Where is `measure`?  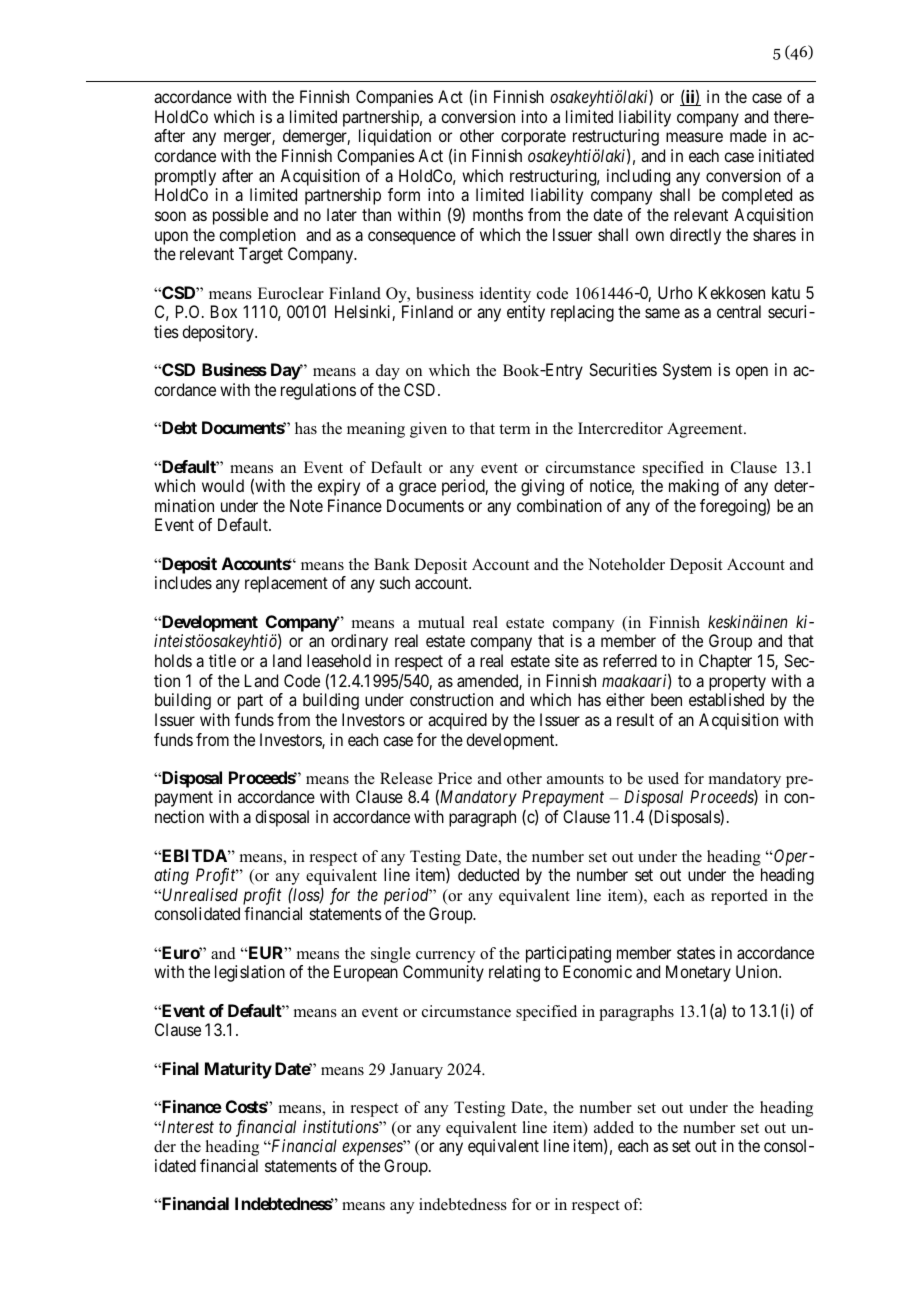 measure is located at coordinates (694, 137).
